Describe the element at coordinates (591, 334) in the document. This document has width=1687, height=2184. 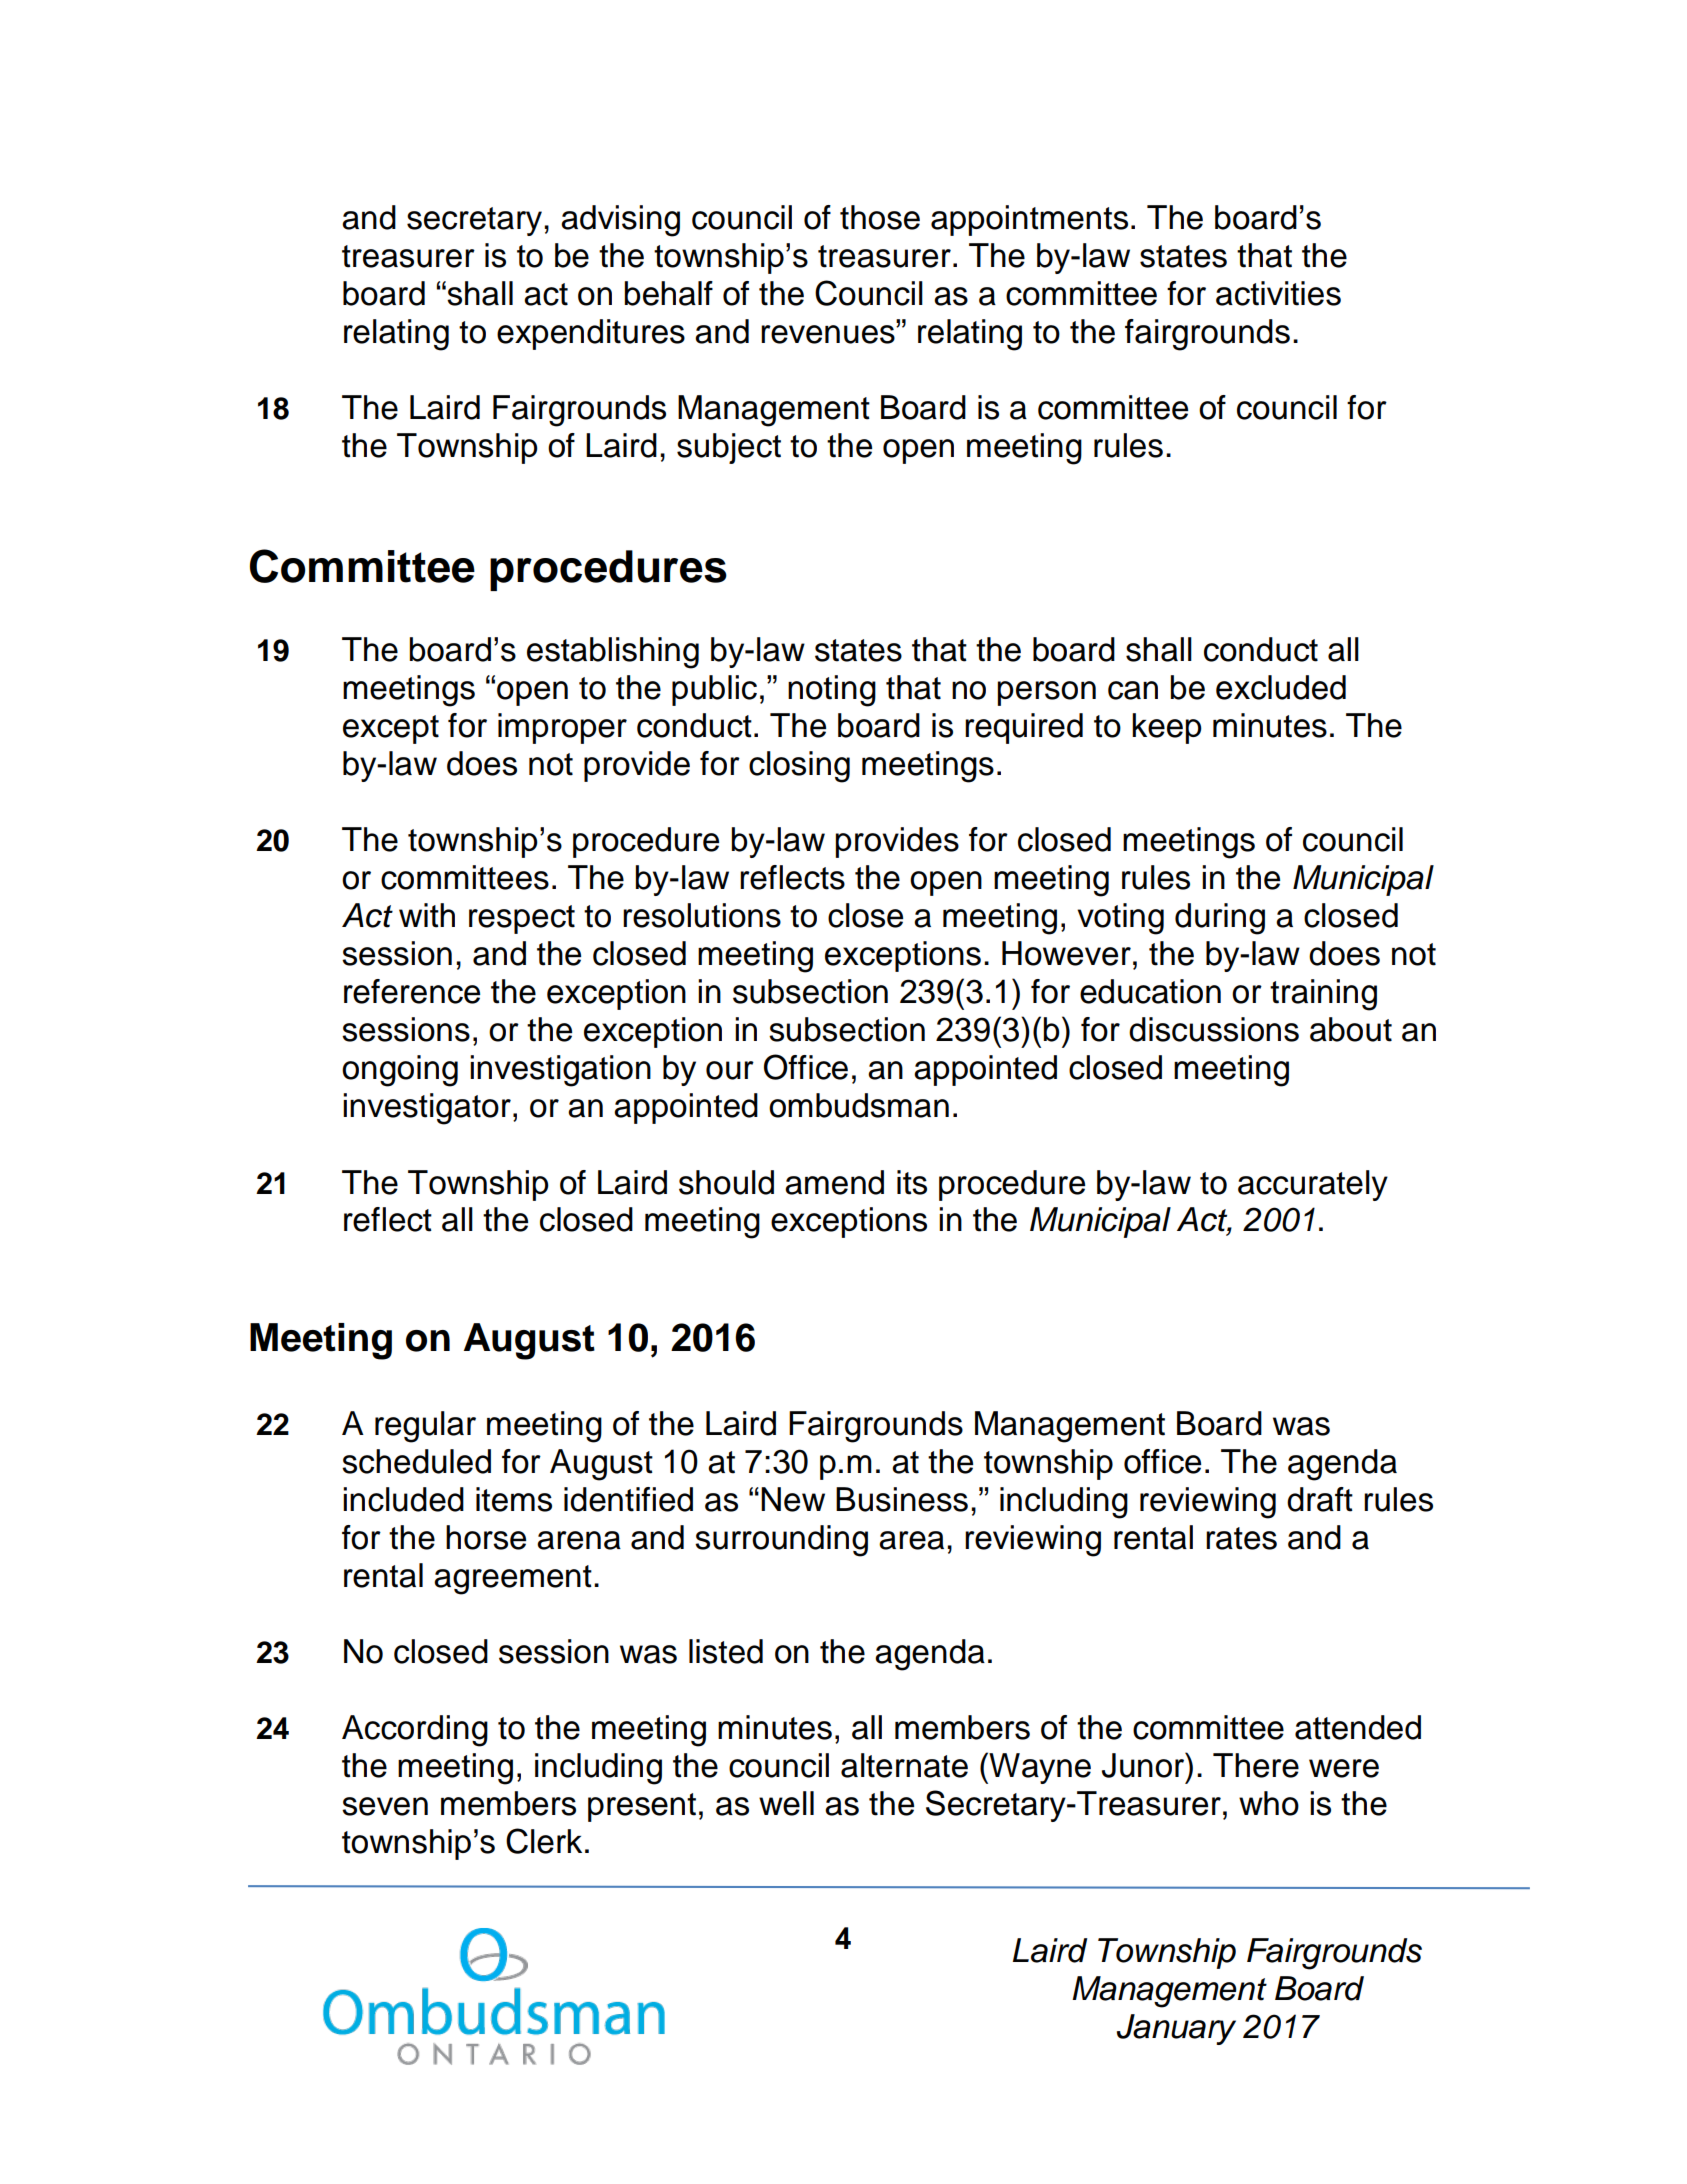
I see `expenditures` at that location.
